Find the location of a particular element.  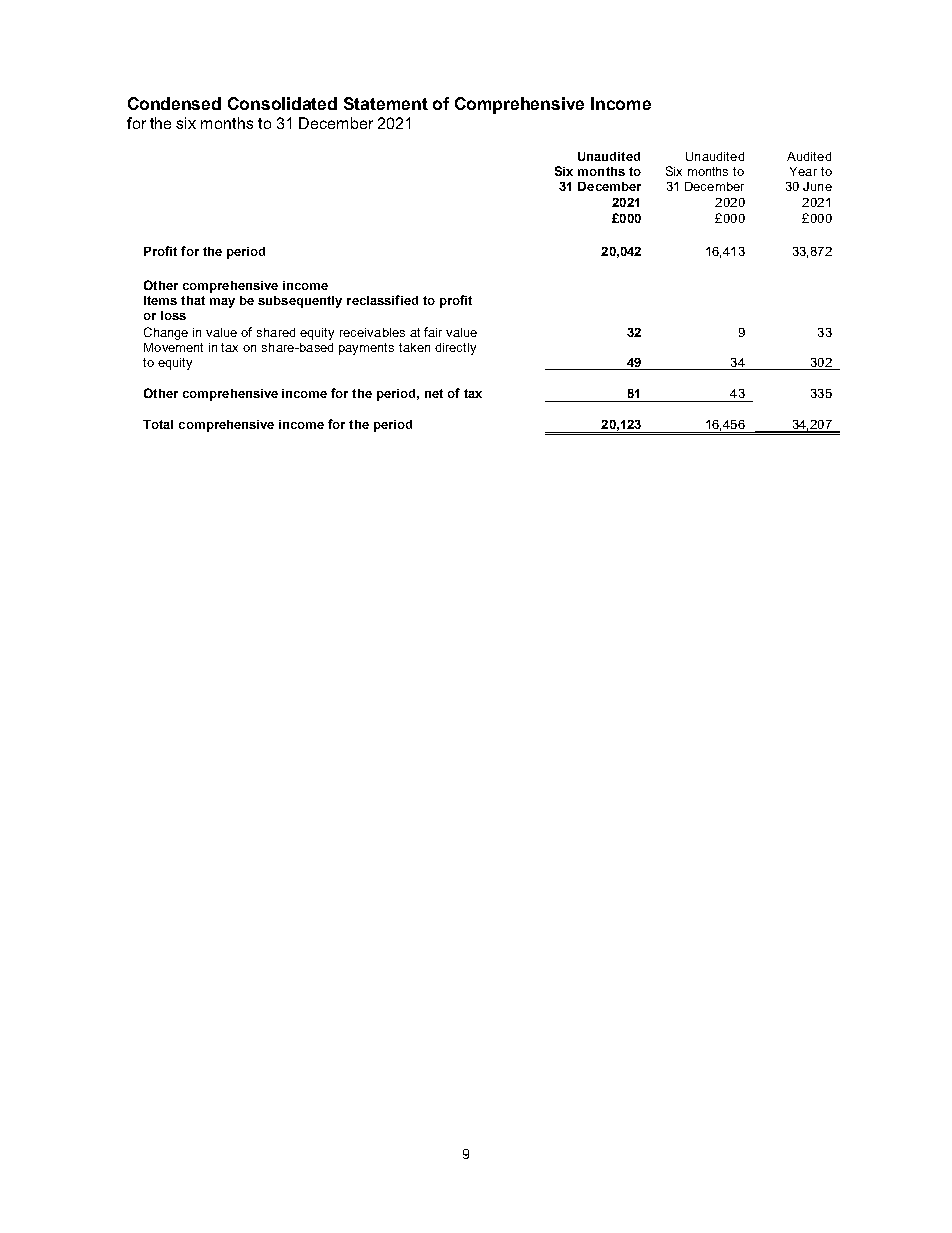

Year is located at coordinates (803, 171).
